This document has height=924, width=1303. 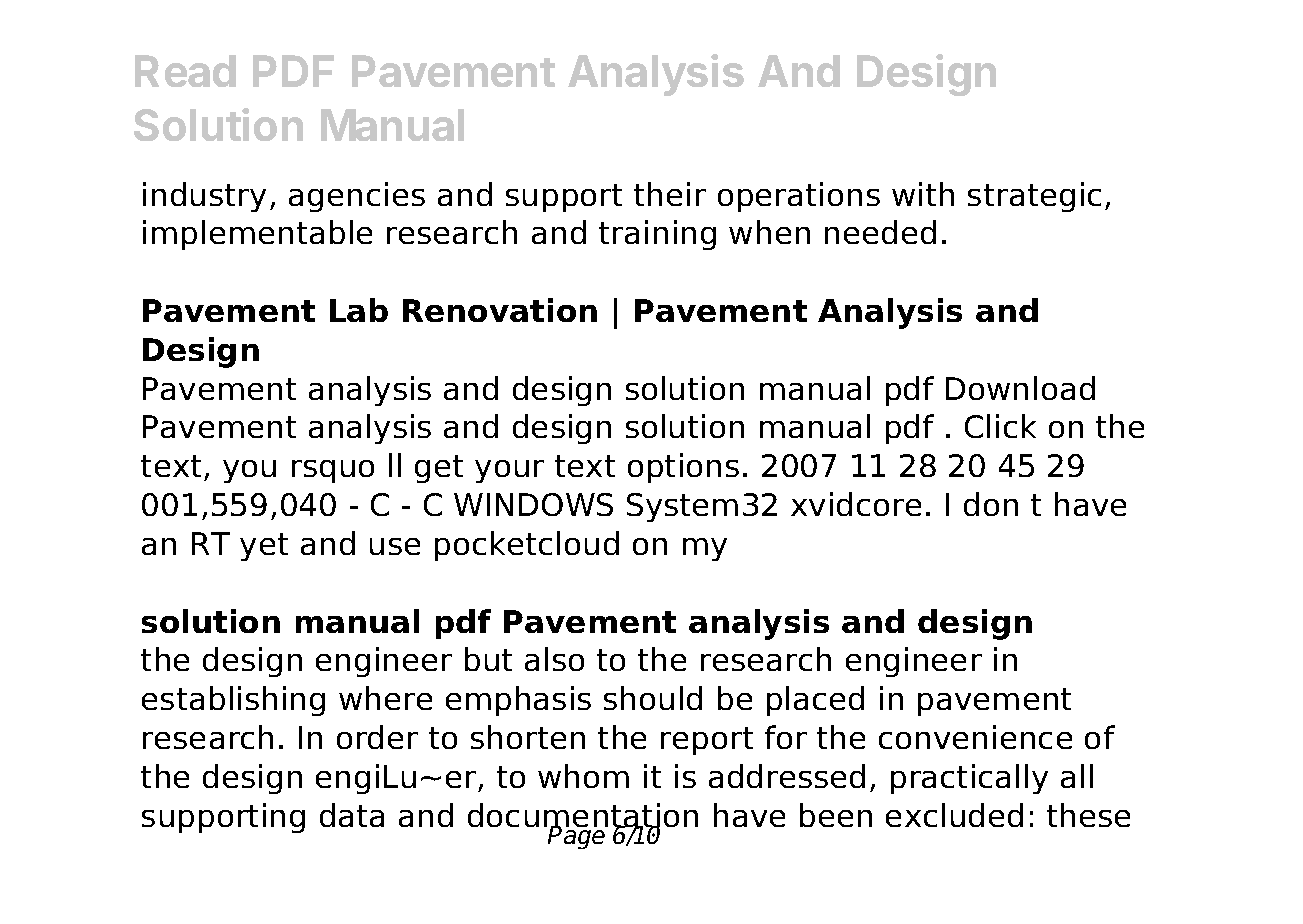 I want to click on documentation, so click(x=583, y=816).
